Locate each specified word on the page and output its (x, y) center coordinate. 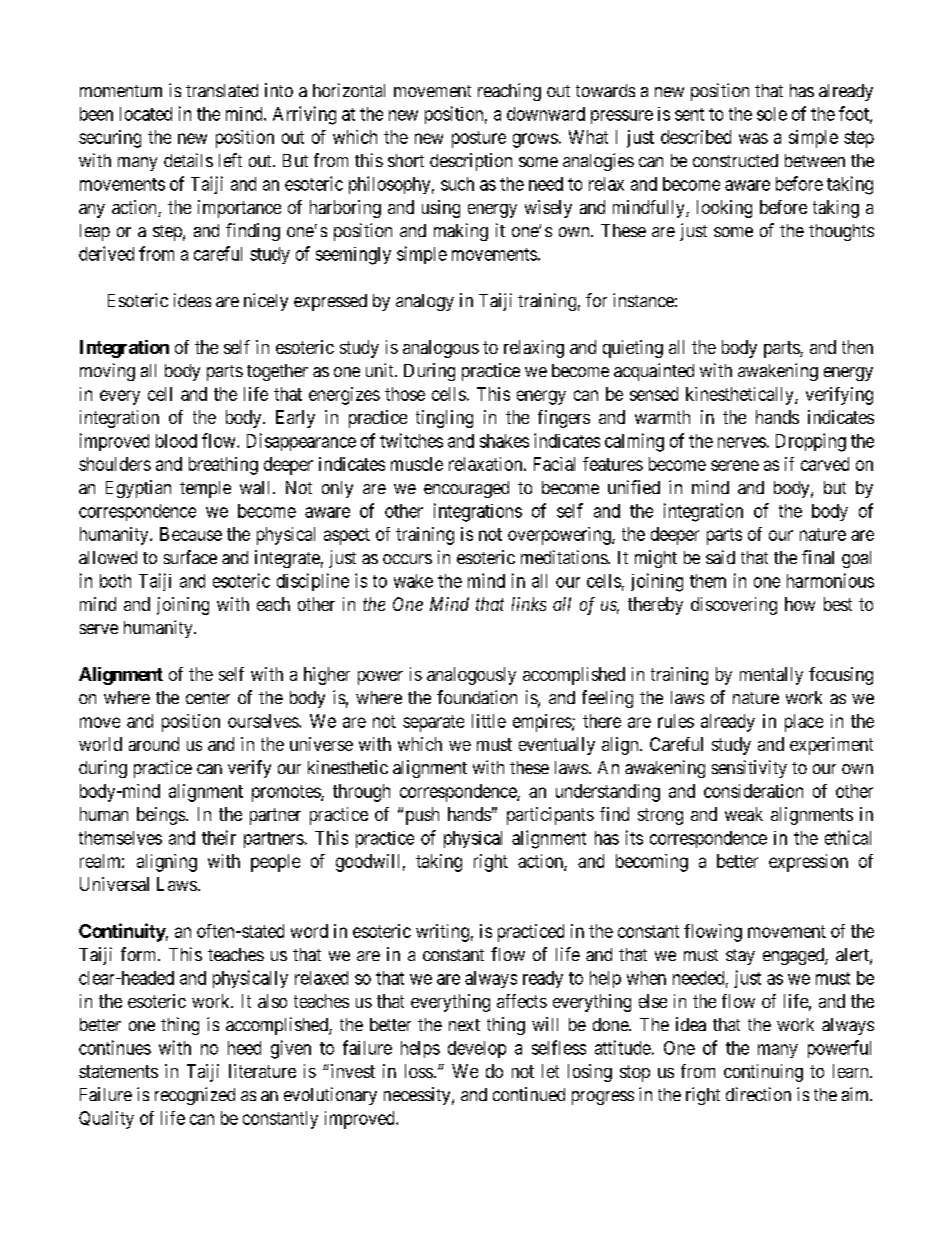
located (146, 114)
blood (176, 441)
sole (772, 114)
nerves (742, 442)
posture (479, 139)
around (154, 744)
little (489, 721)
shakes (504, 441)
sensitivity (749, 769)
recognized (195, 1096)
